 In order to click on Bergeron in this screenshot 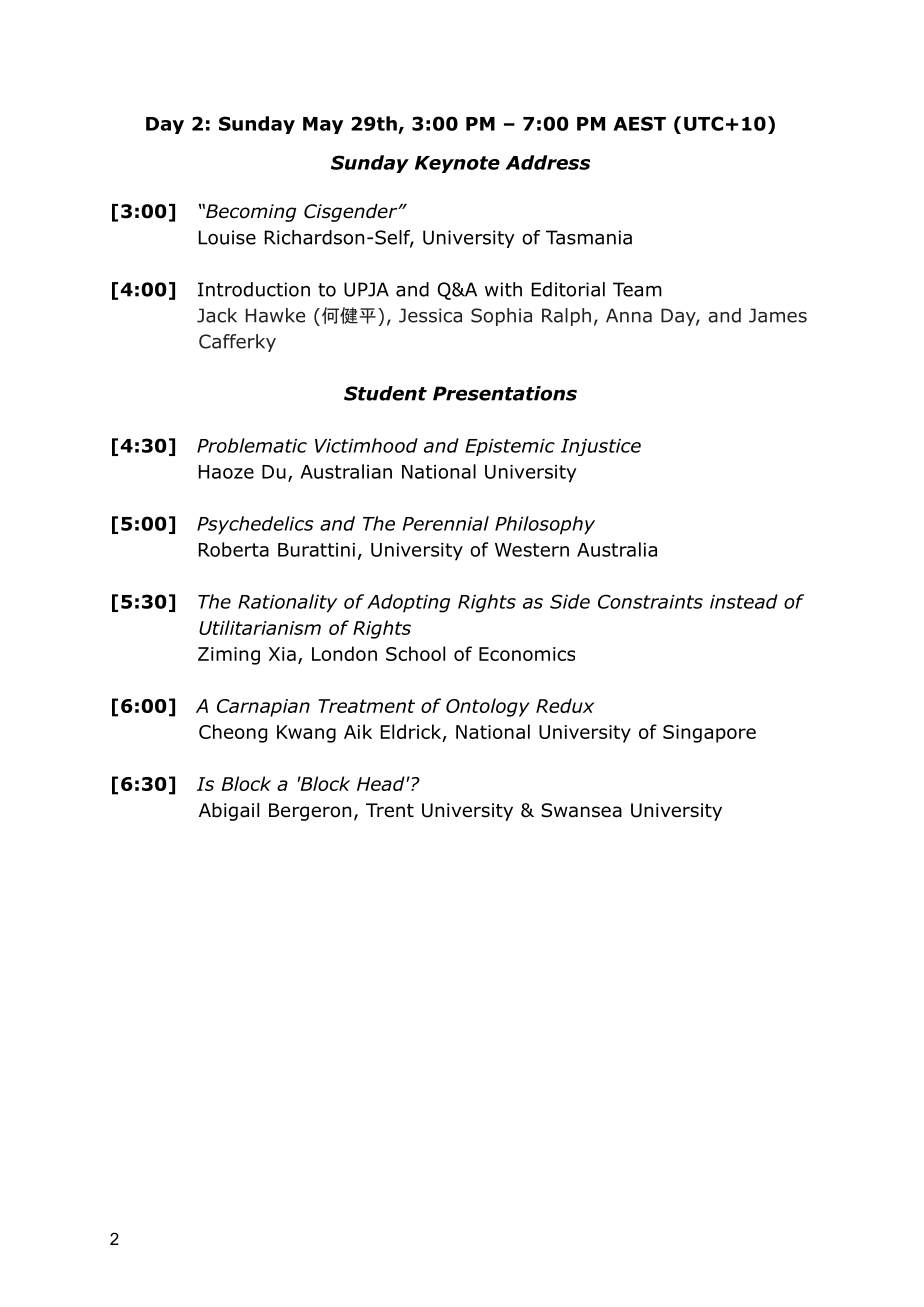, I will do `click(310, 812)`.
